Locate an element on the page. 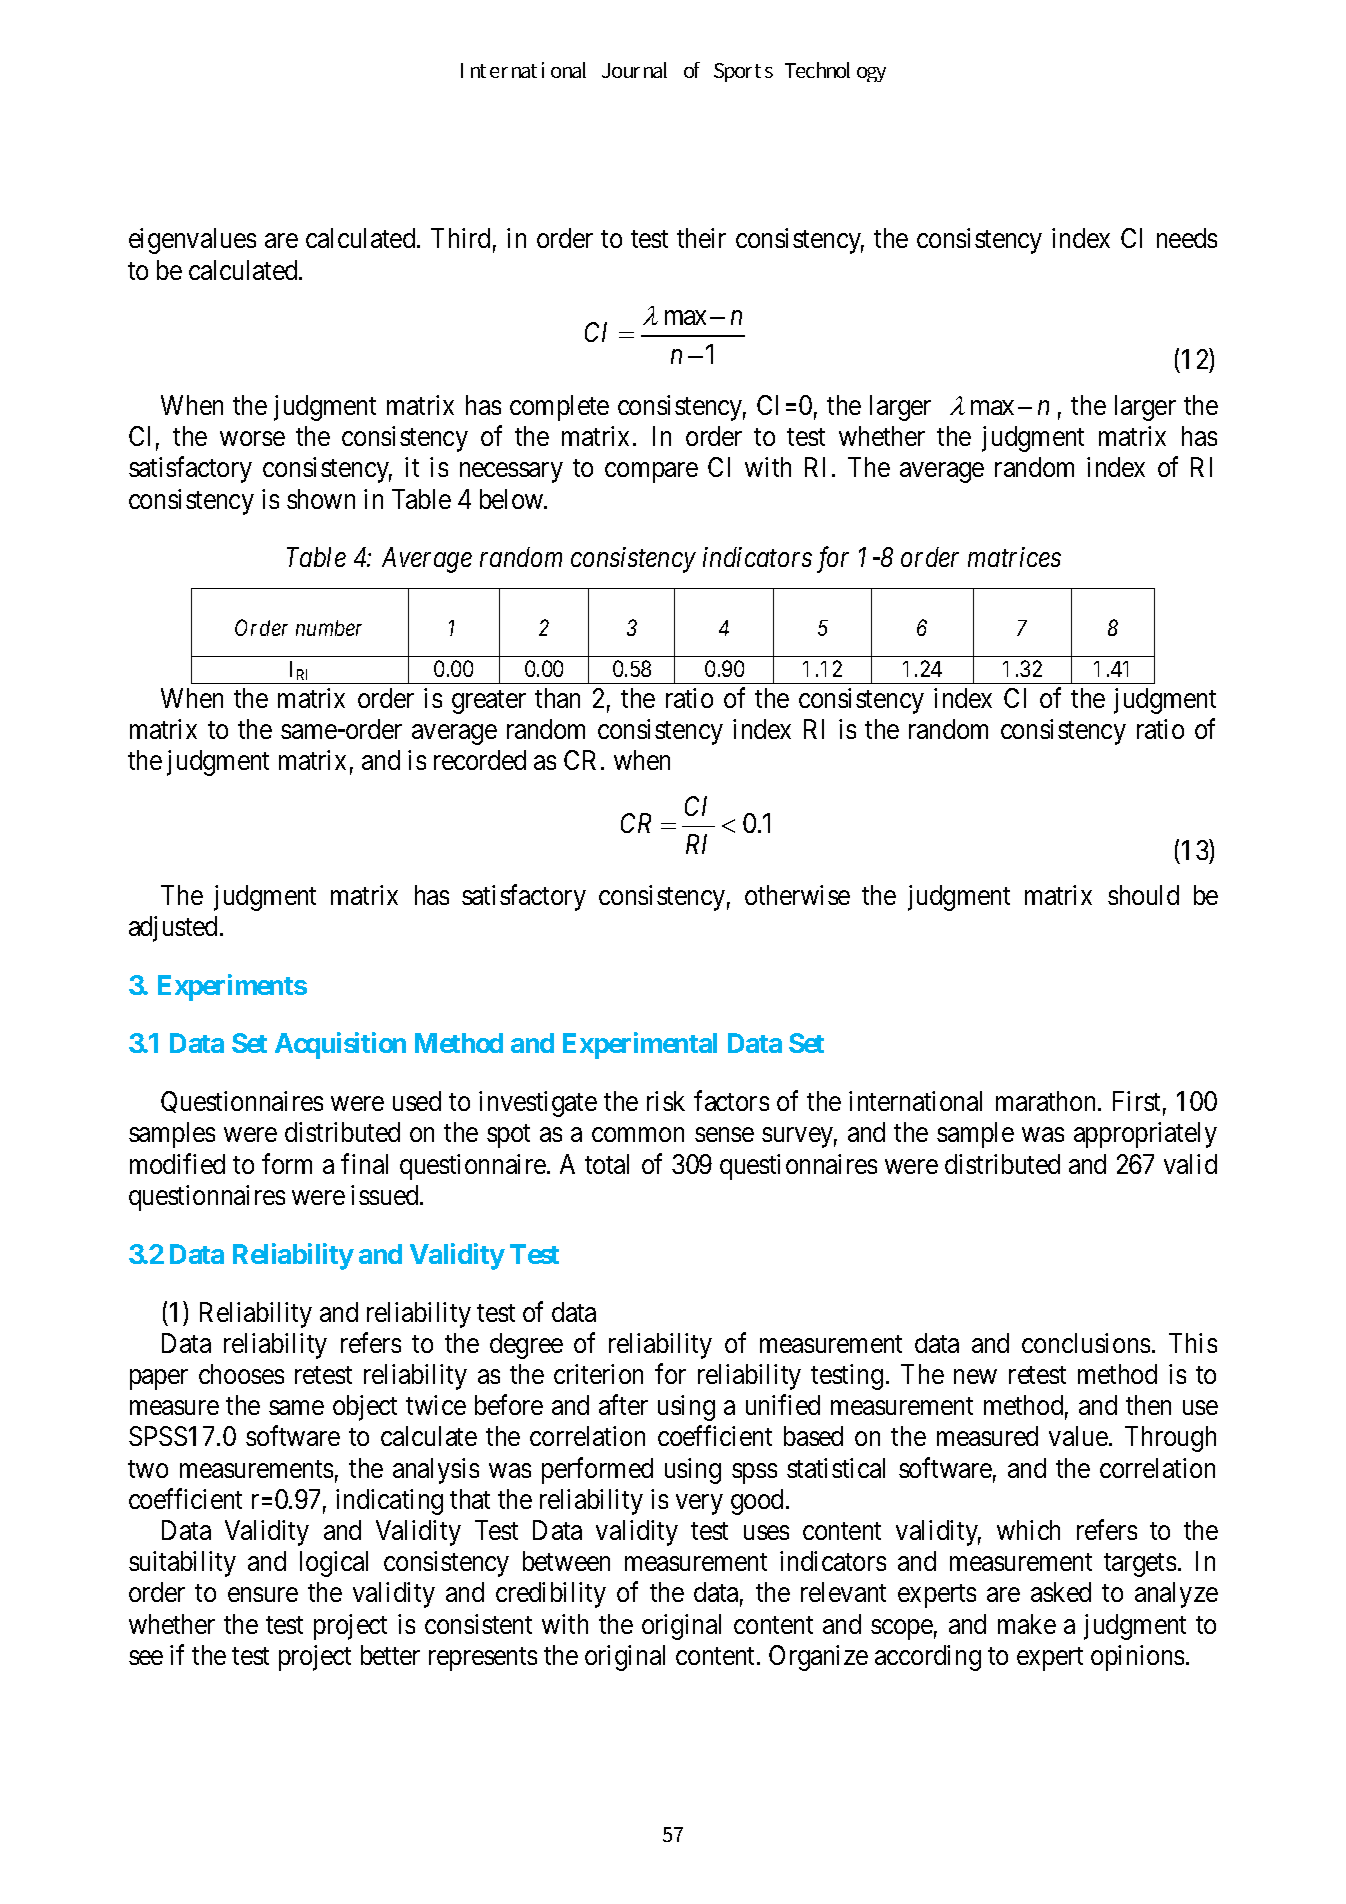 This page has width=1346, height=1904. asked is located at coordinates (1061, 1592).
